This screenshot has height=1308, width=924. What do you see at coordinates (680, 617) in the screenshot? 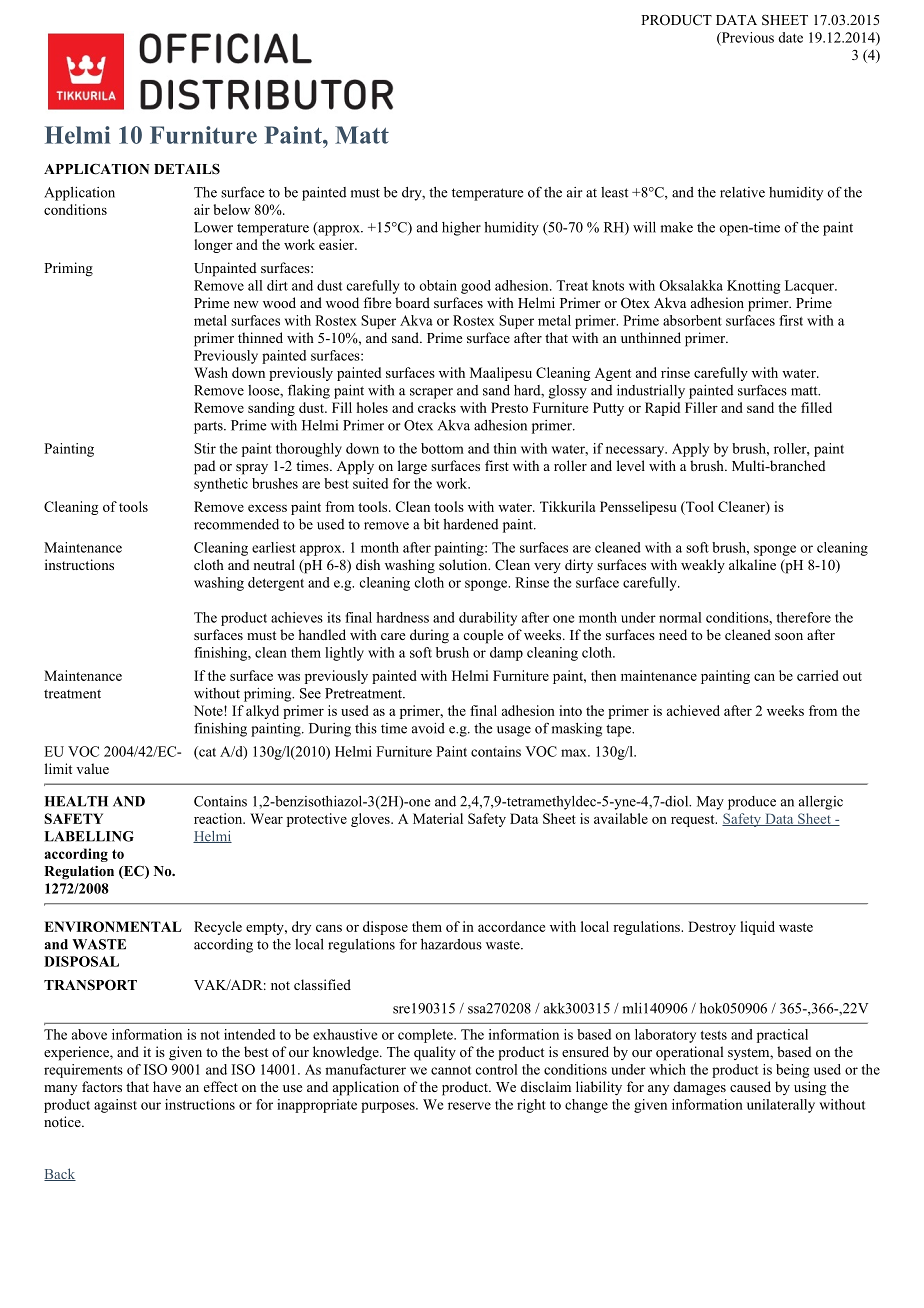
I see `normal` at bounding box center [680, 617].
